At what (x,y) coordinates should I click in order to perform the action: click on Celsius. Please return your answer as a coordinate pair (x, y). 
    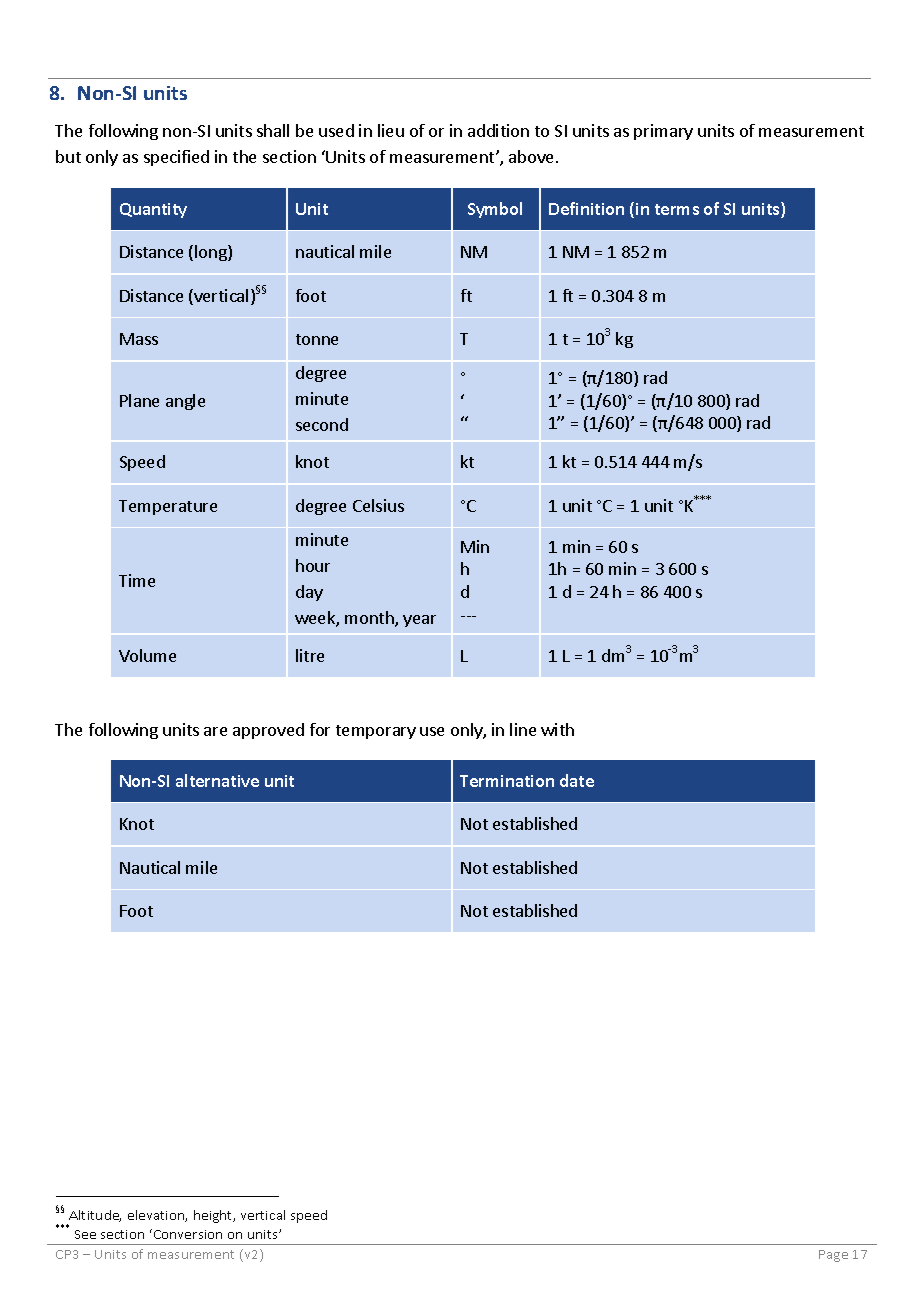
    Looking at the image, I should click on (378, 505).
